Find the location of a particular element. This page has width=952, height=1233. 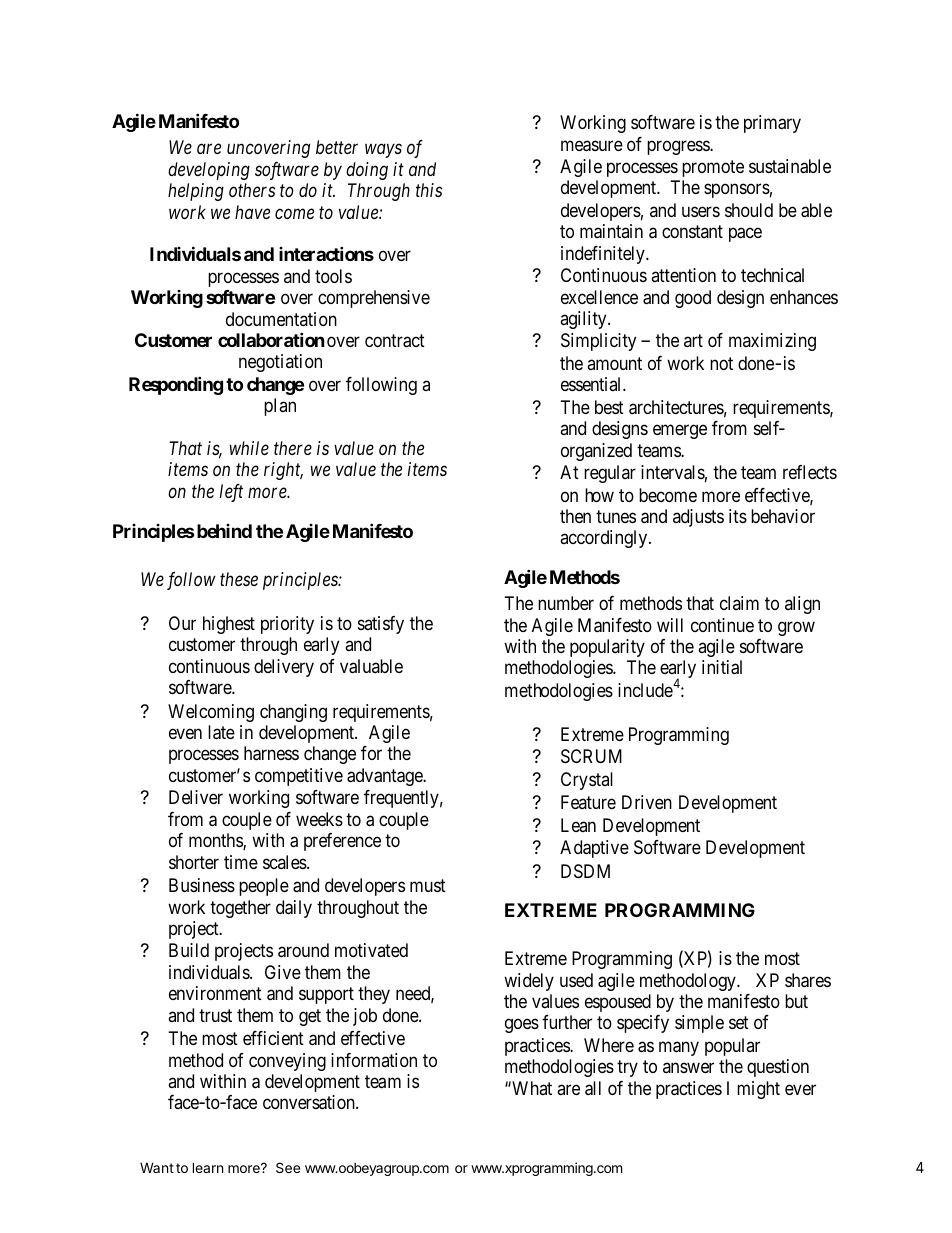

number is located at coordinates (566, 603).
